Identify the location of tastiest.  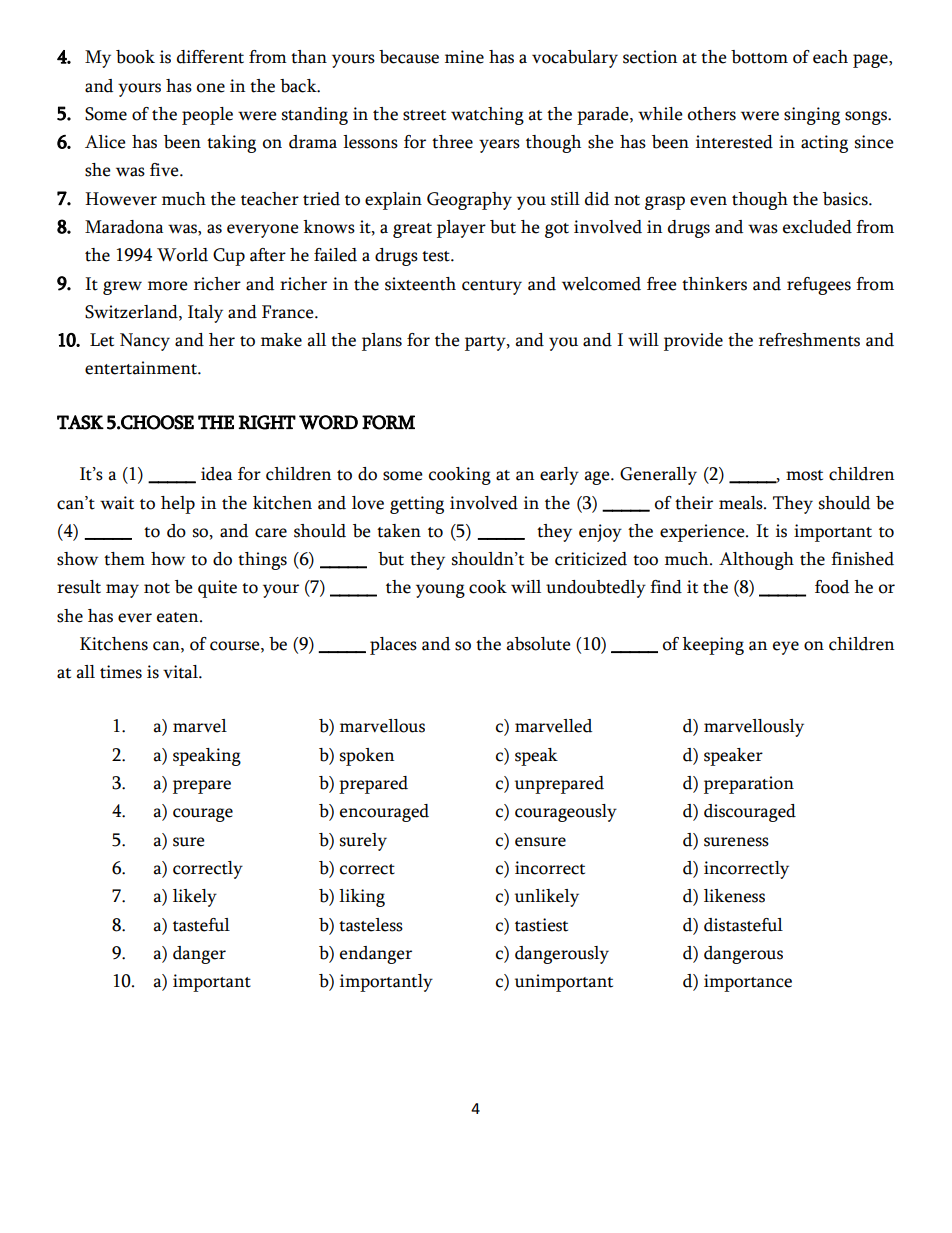
(541, 925).
